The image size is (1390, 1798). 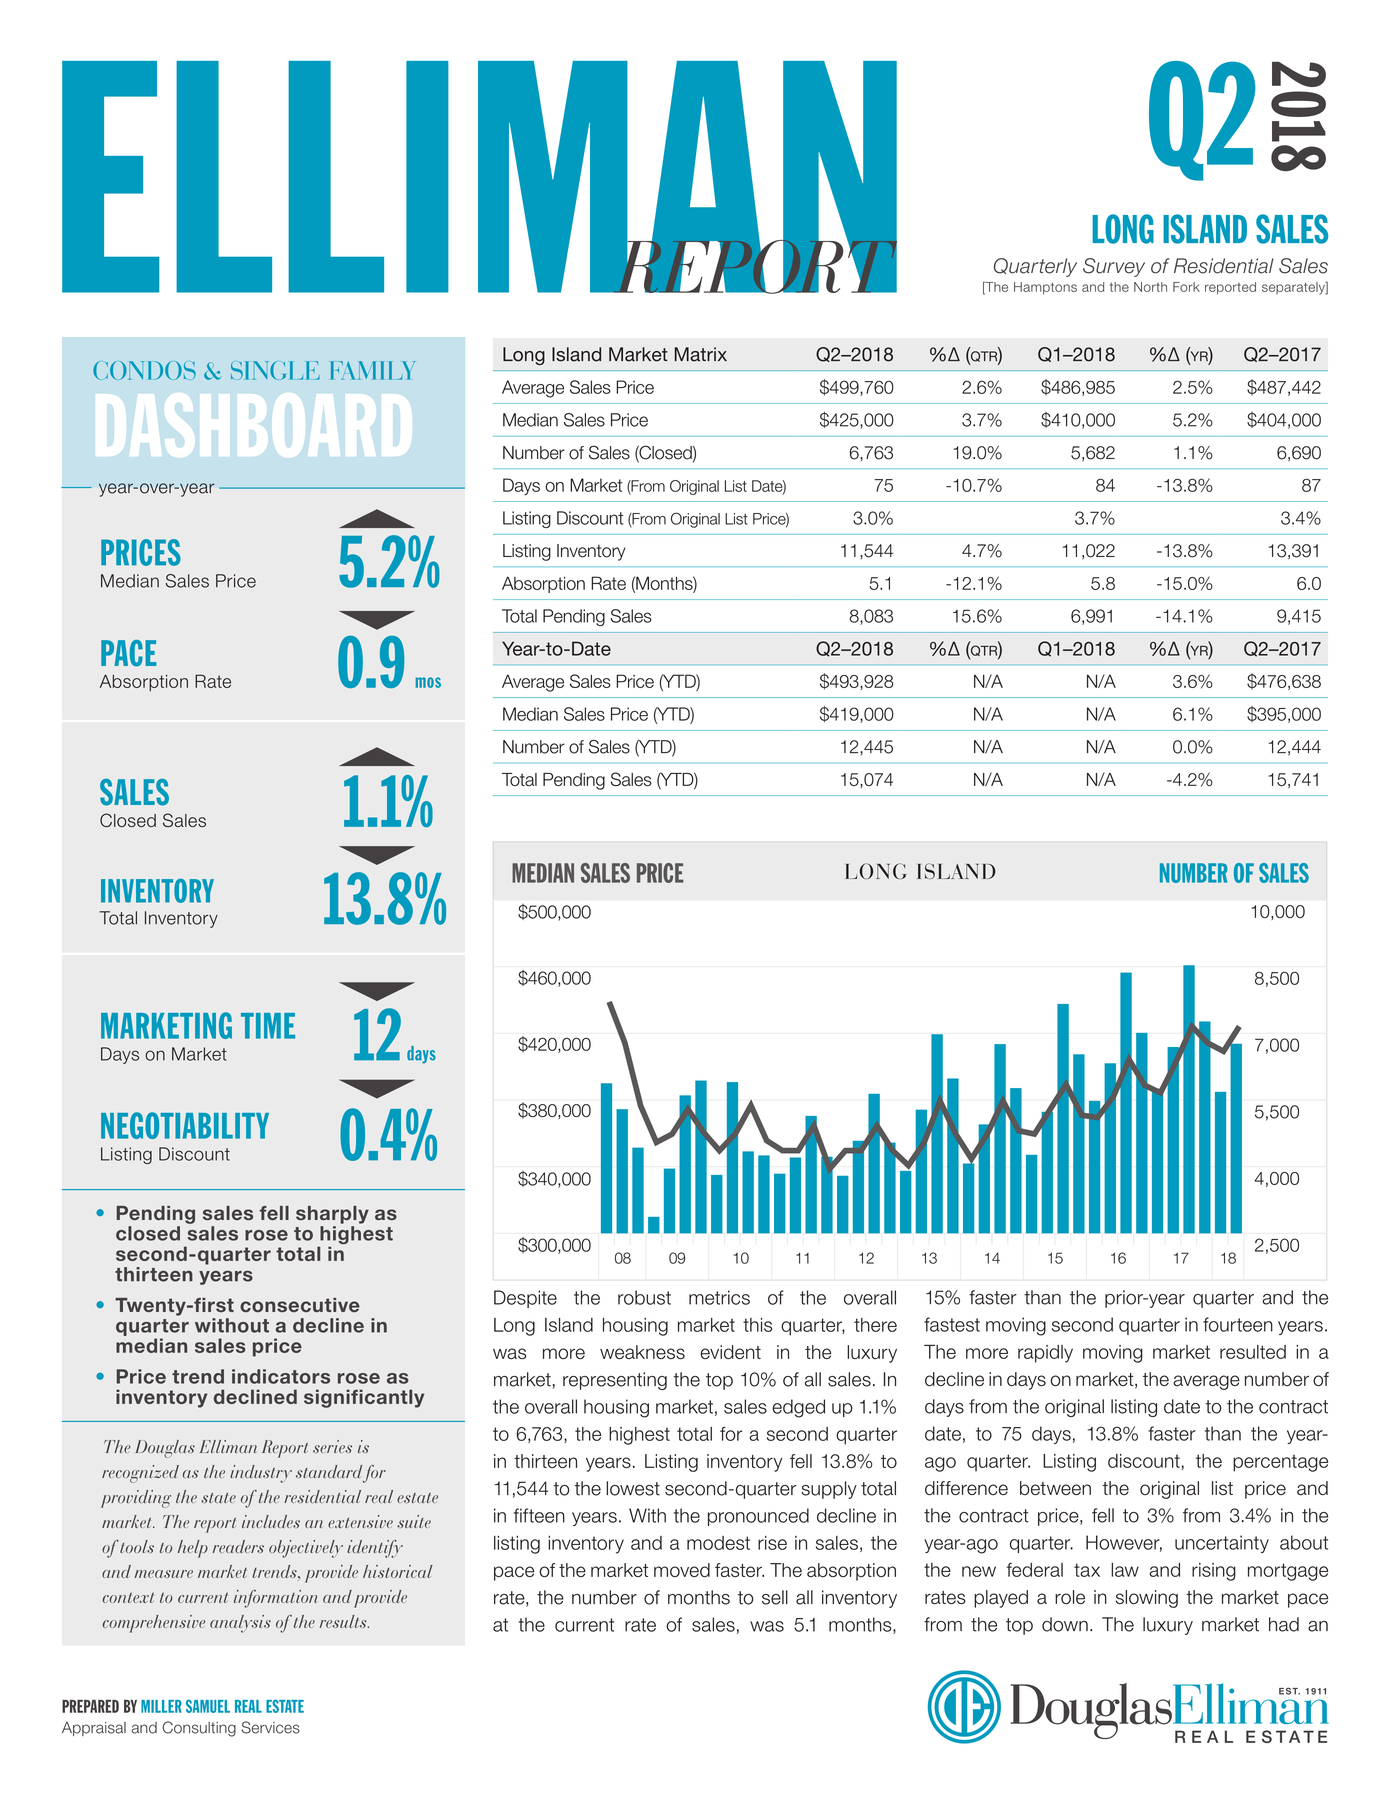 What do you see at coordinates (300, 1305) in the page?
I see `consecutive` at bounding box center [300, 1305].
